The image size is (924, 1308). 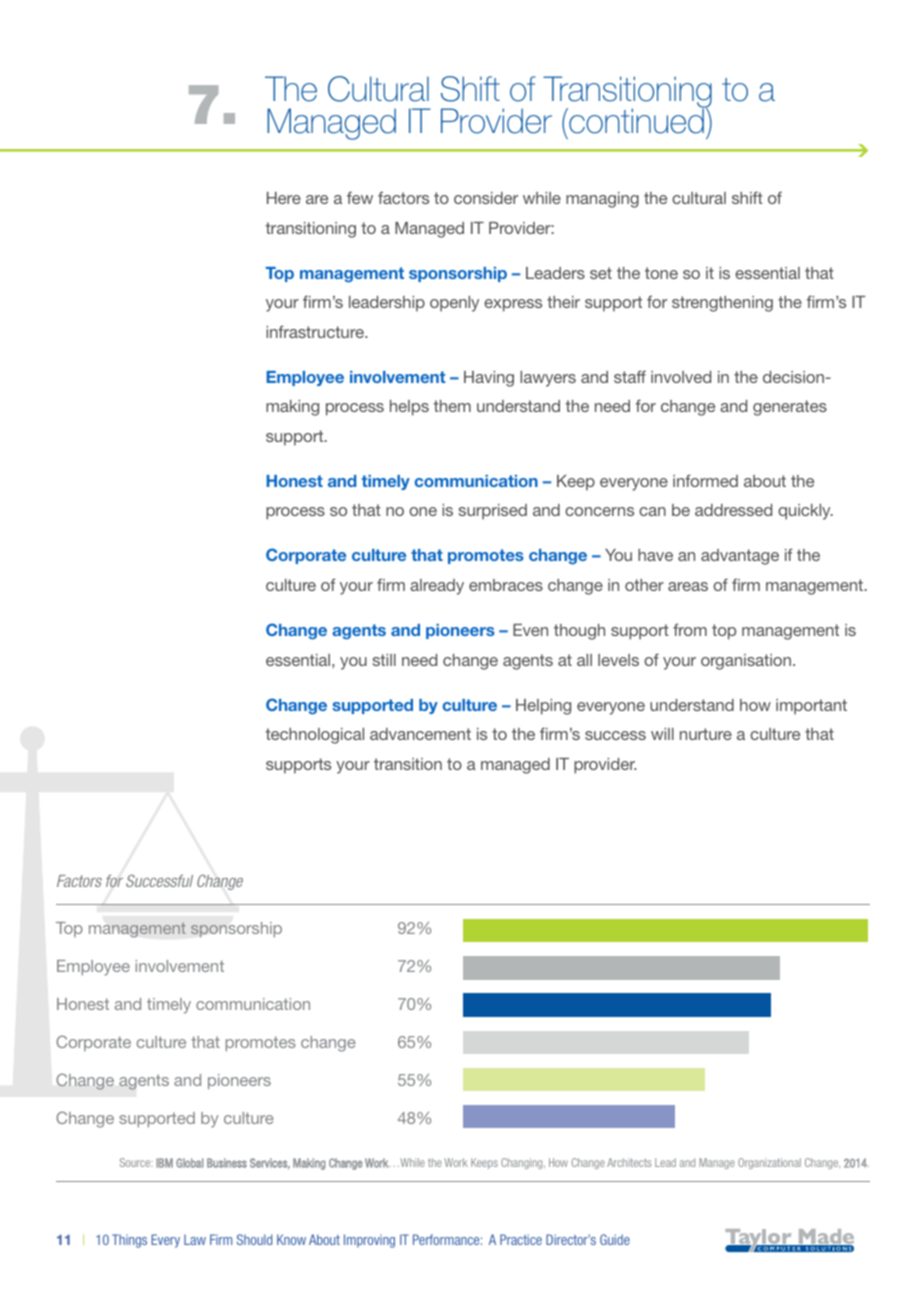 I want to click on addressed, so click(x=733, y=510).
